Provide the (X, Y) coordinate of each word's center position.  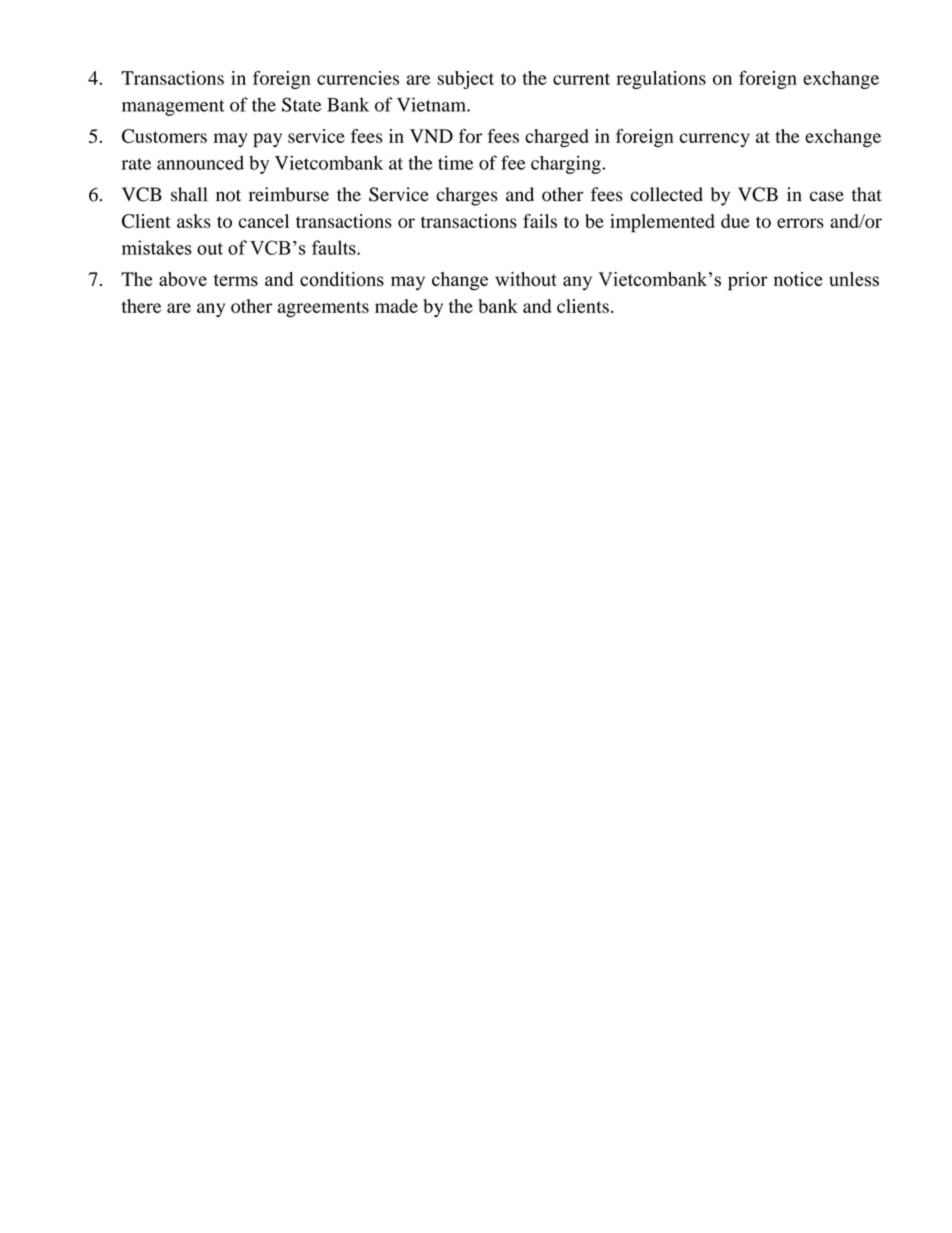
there (141, 306)
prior (748, 281)
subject (465, 80)
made (396, 306)
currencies (358, 78)
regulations (661, 80)
